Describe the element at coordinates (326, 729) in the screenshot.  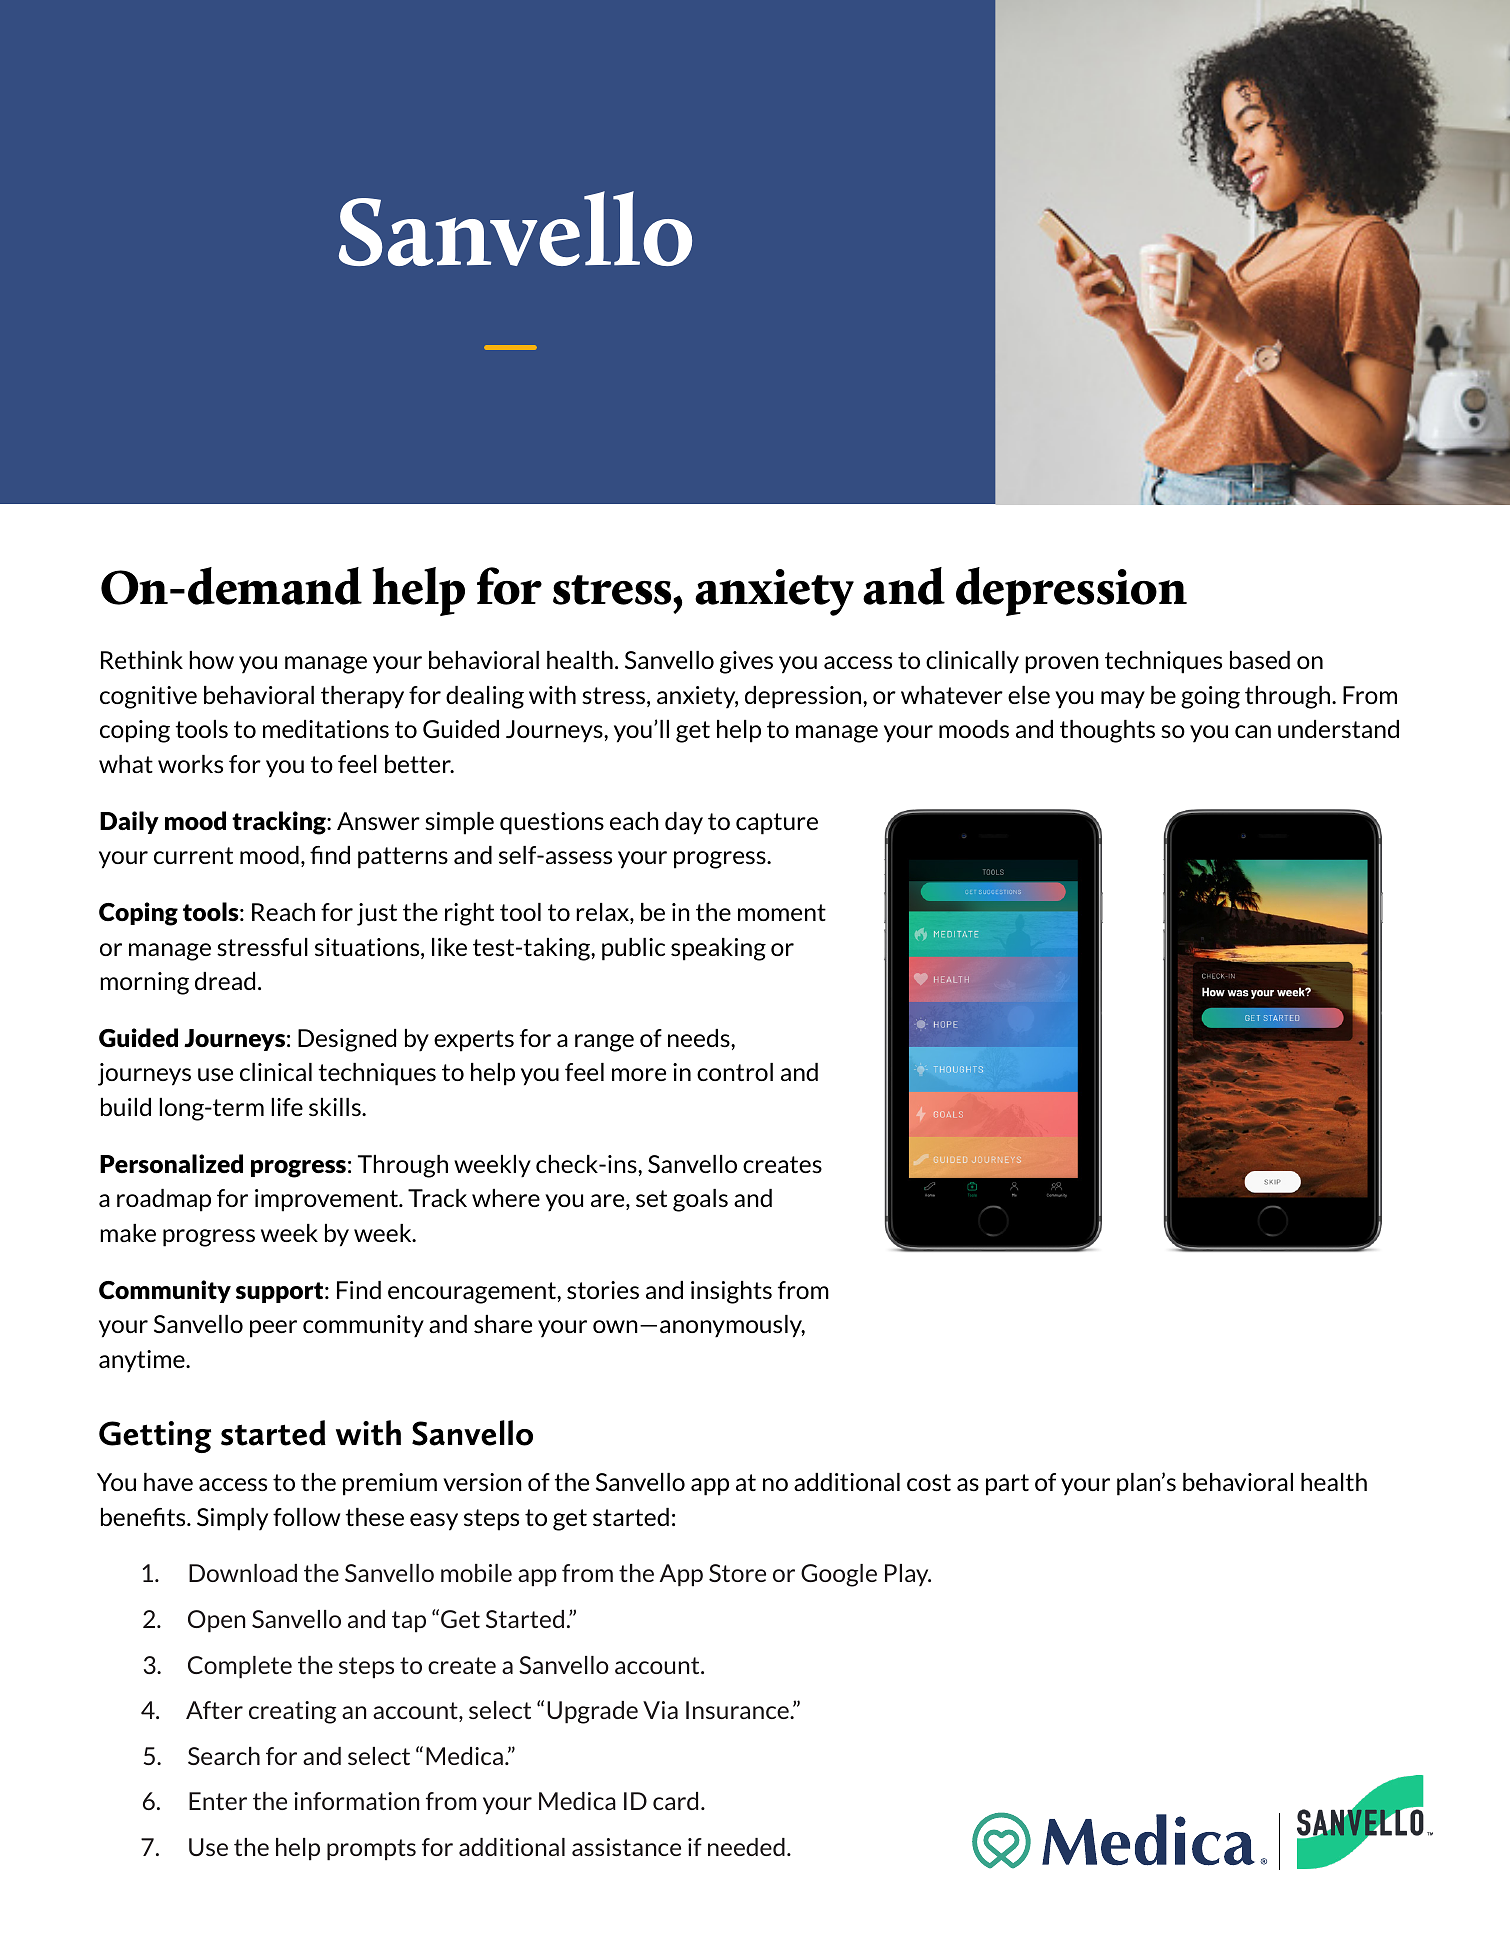
I see `meditations` at that location.
